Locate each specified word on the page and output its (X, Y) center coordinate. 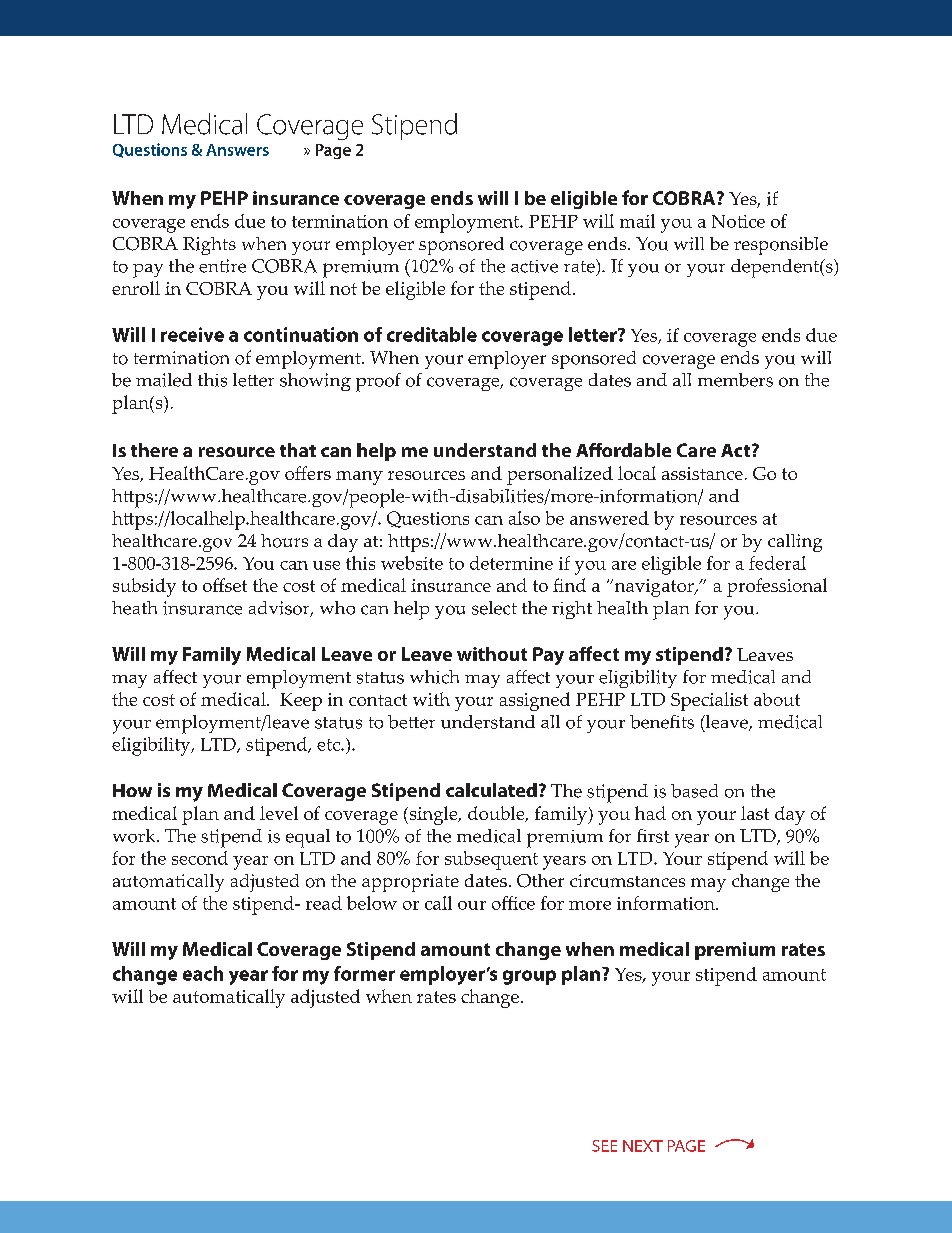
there (154, 450)
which (434, 677)
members (735, 380)
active (534, 266)
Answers (237, 150)
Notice (738, 221)
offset (225, 585)
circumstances (627, 881)
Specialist (709, 701)
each (203, 973)
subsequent (491, 860)
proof (378, 382)
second (200, 858)
